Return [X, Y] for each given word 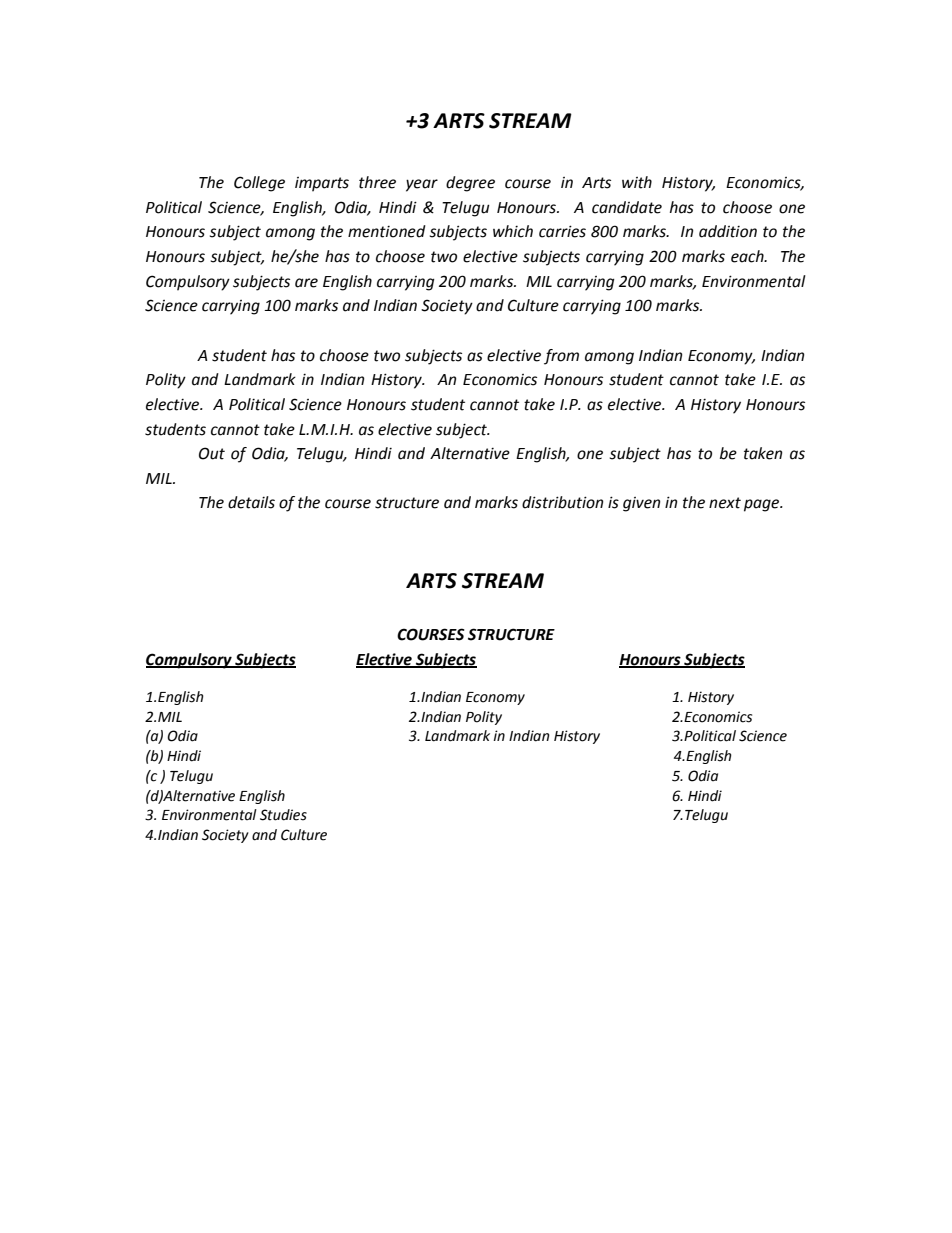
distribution [563, 502]
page [763, 505]
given [642, 504]
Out [212, 453]
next [725, 503]
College [259, 184]
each [748, 256]
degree [470, 184]
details [251, 502]
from [561, 357]
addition [728, 231]
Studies [283, 815]
